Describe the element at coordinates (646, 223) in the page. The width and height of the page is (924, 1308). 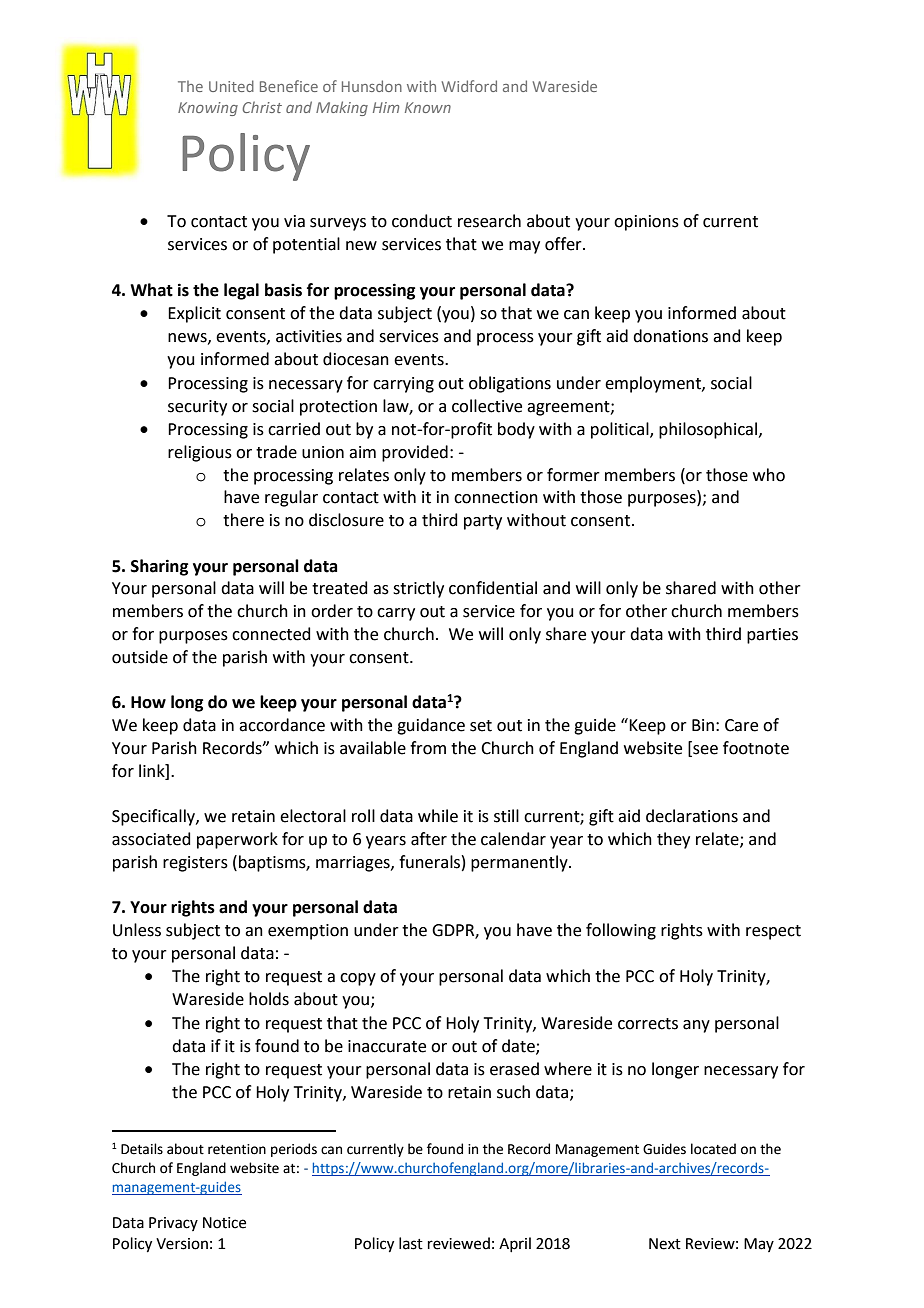
I see `opinions` at that location.
